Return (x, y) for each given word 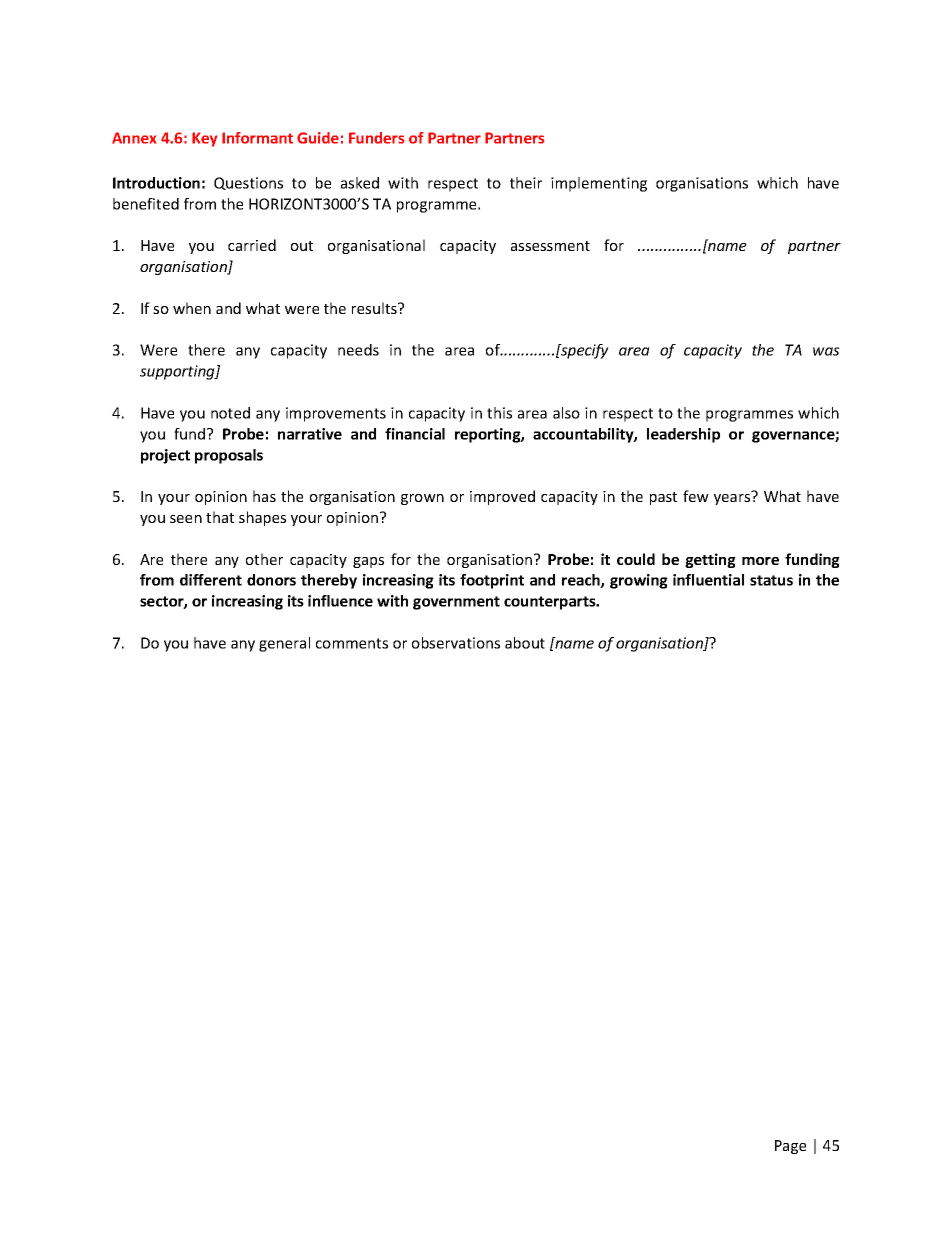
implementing (599, 184)
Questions (248, 183)
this (499, 413)
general (284, 644)
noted (230, 413)
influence (340, 601)
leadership (683, 435)
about (525, 643)
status (771, 580)
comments (352, 643)
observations (456, 643)
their (526, 183)
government (456, 603)
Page (790, 1147)
